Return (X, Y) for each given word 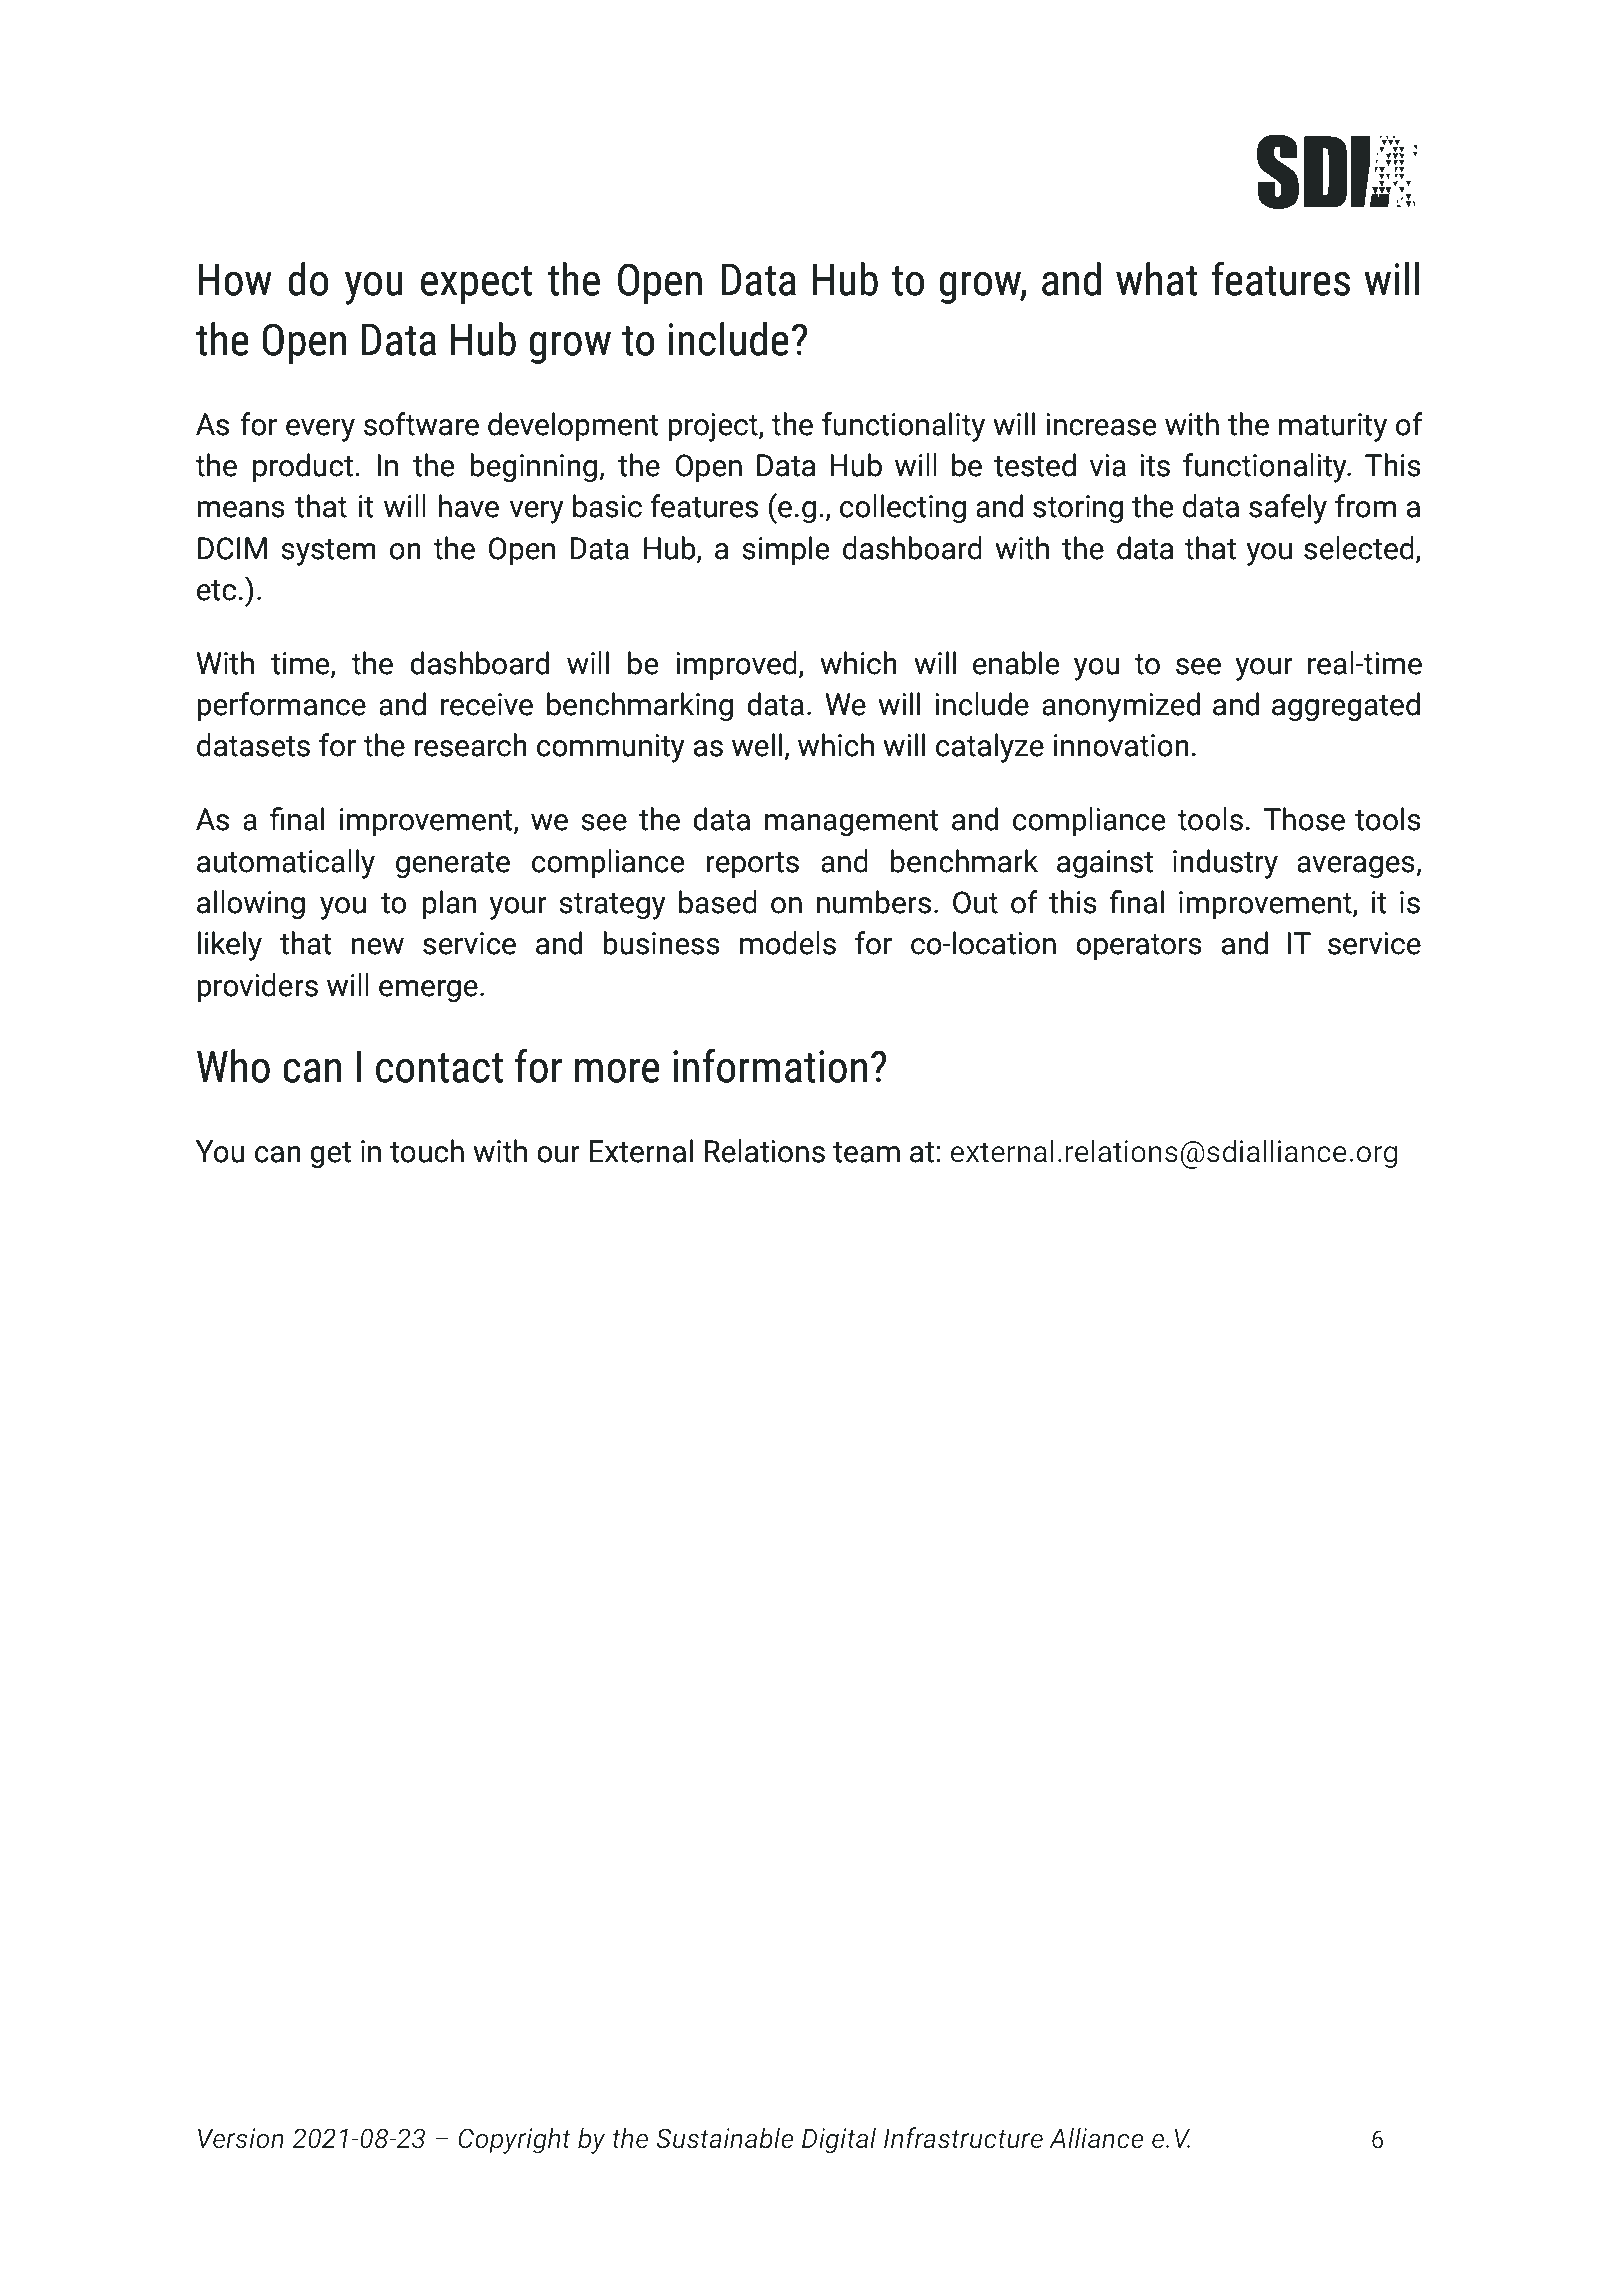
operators (1139, 947)
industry (1225, 864)
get (330, 1155)
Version (241, 2138)
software (421, 424)
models (788, 943)
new (377, 946)
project (714, 427)
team (866, 1152)
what (1156, 279)
